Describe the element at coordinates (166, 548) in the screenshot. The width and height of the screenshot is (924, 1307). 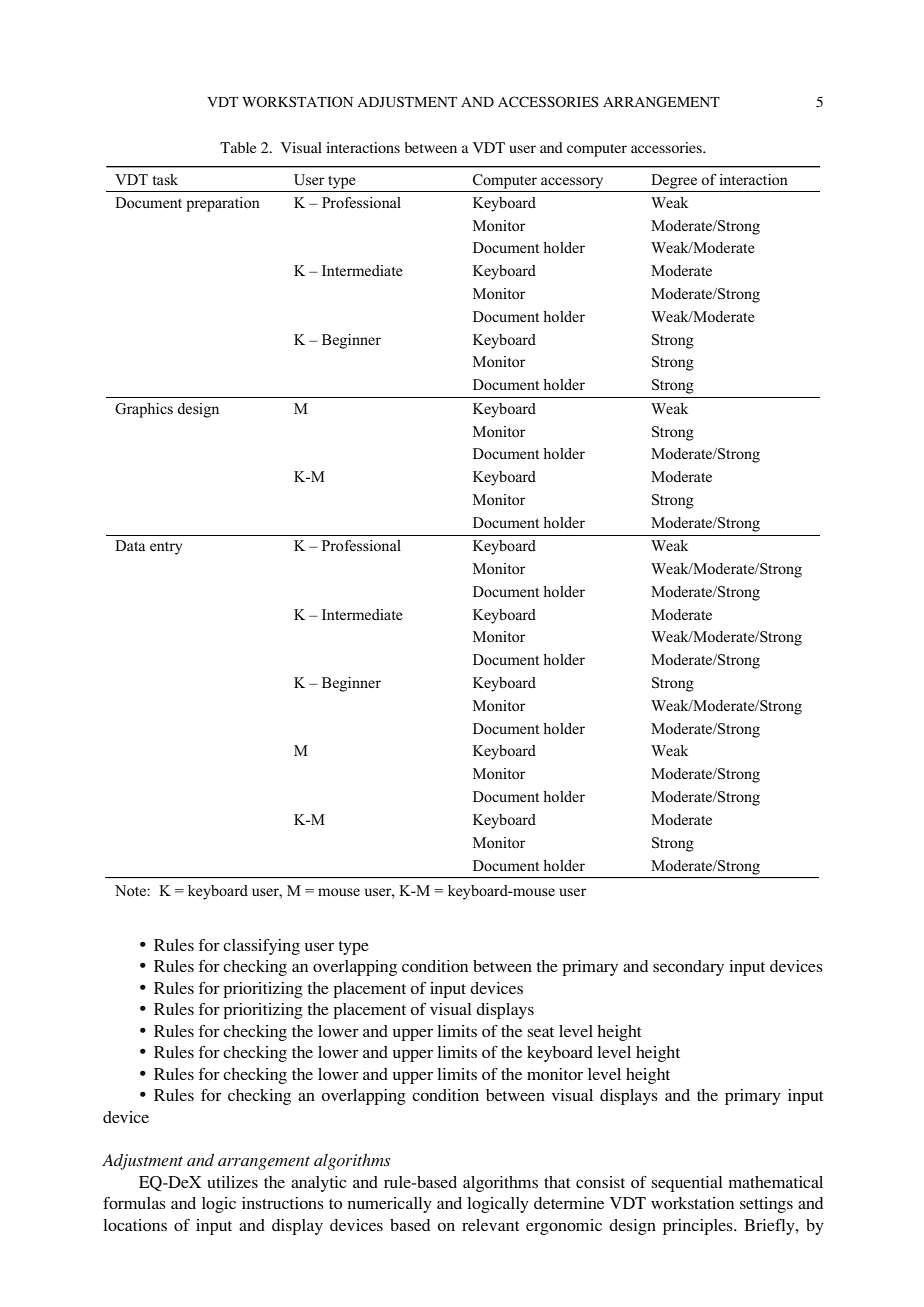
I see `entry` at that location.
